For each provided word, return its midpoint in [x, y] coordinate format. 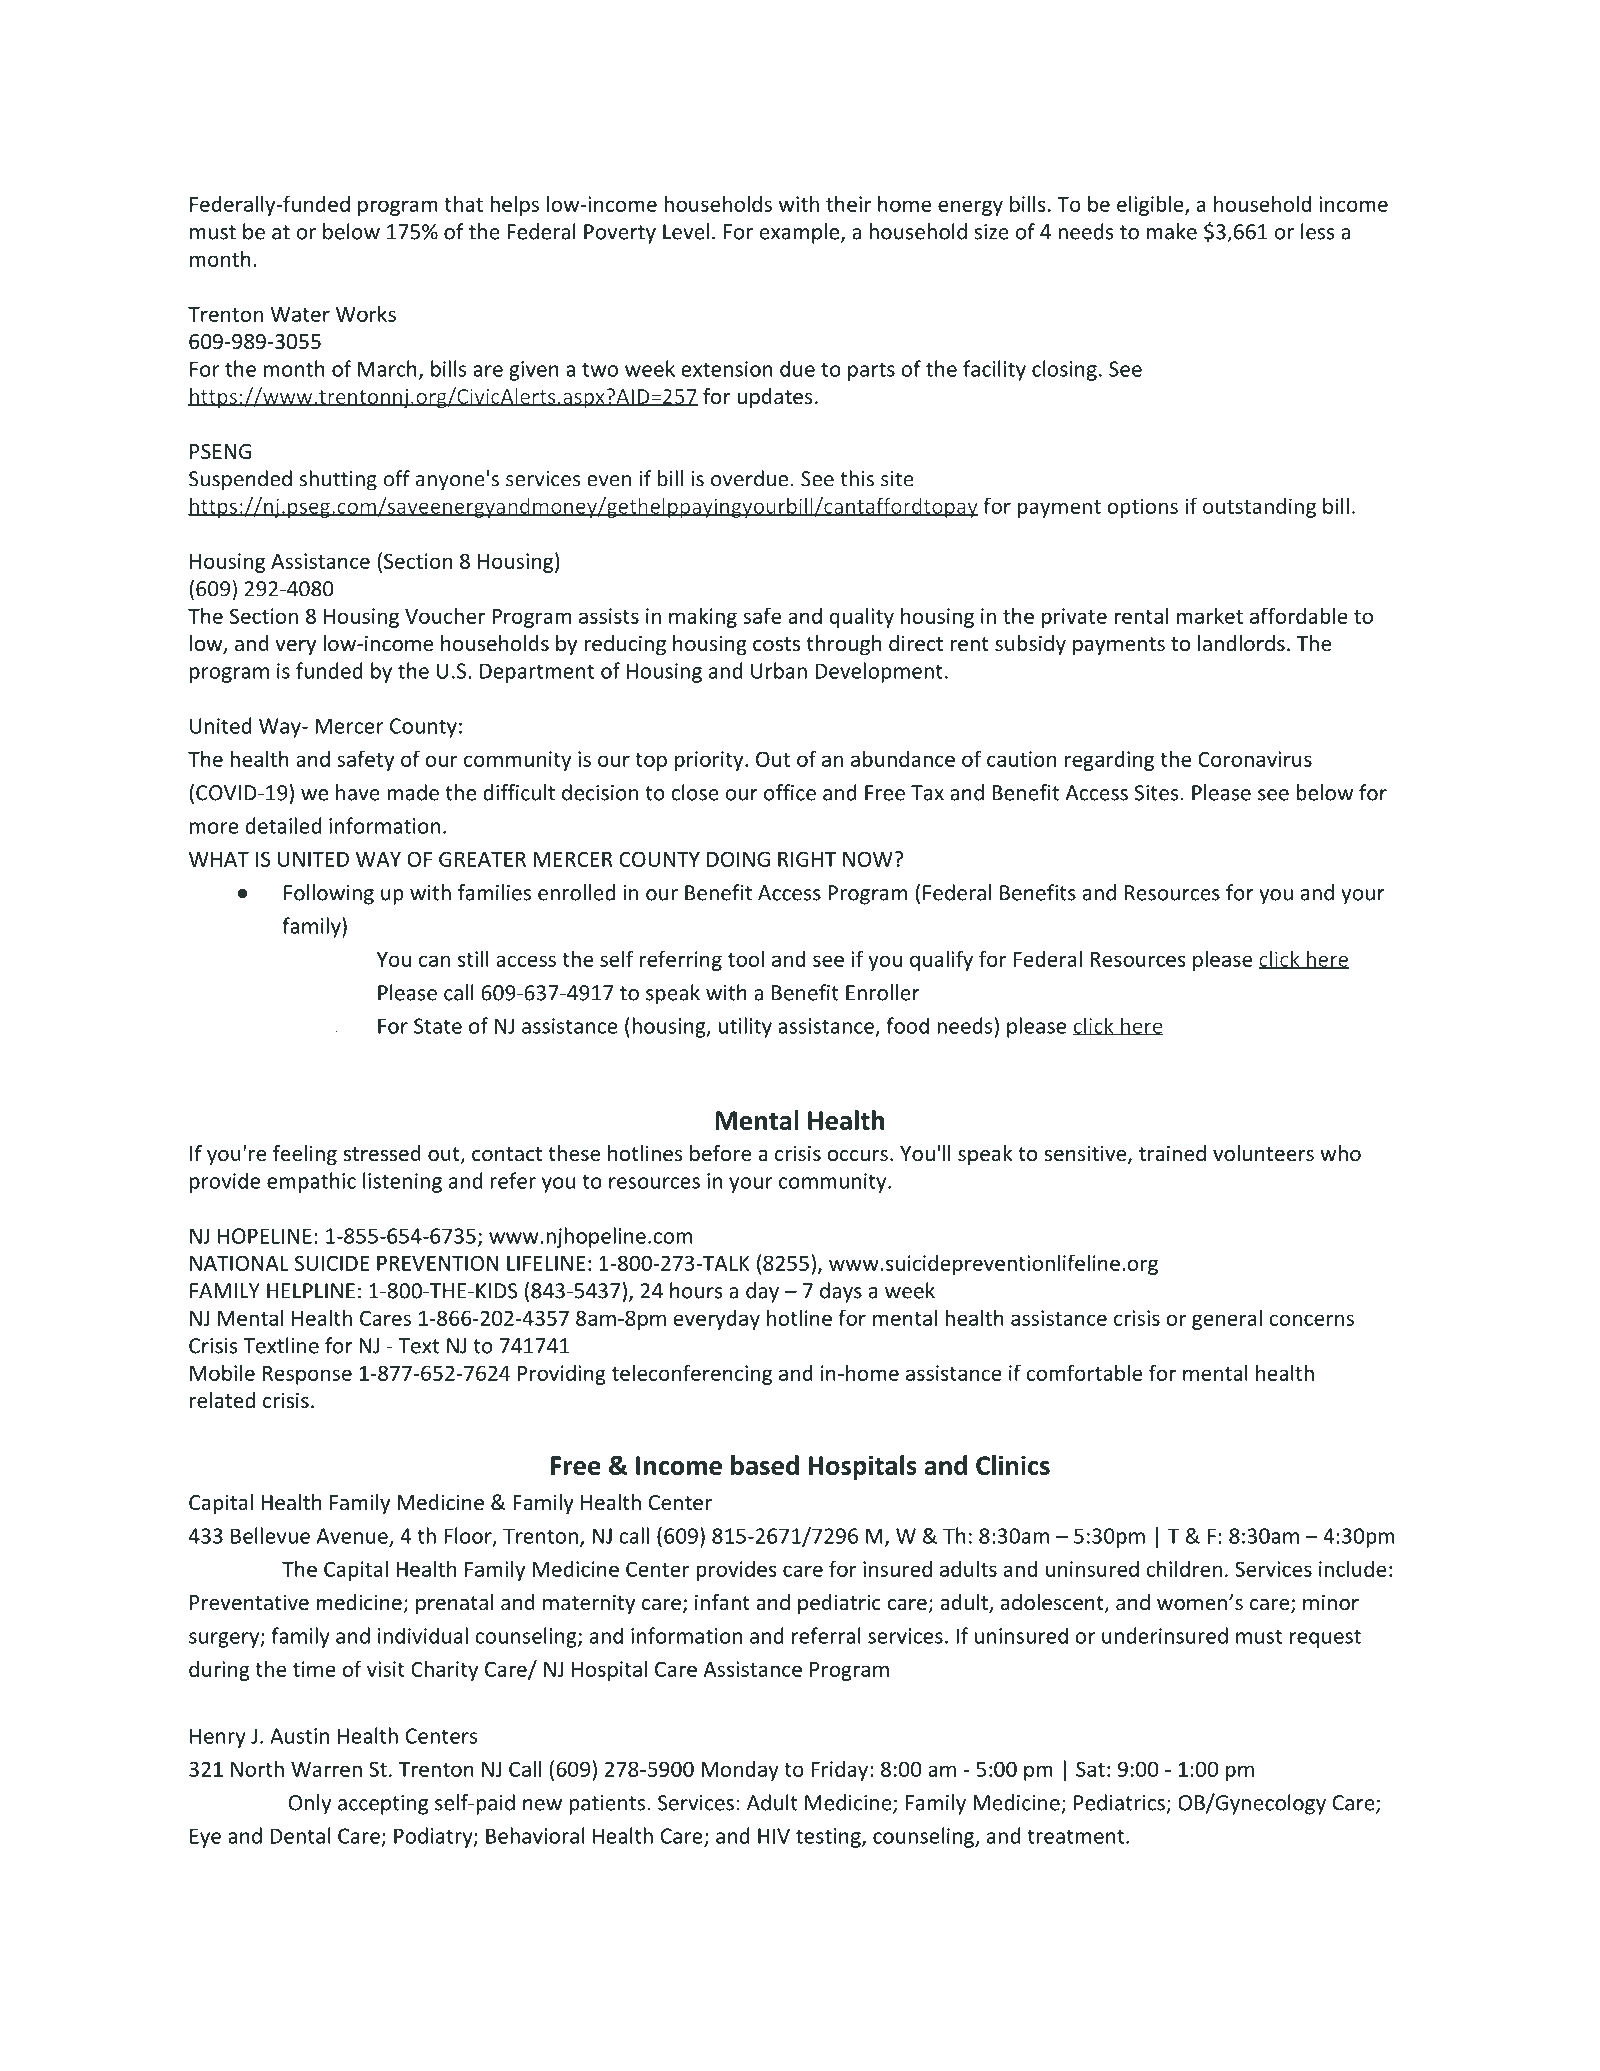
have [358, 792]
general [1227, 1319]
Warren [326, 1769]
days [841, 1292]
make [1172, 231]
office [790, 792]
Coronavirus [1255, 759]
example [799, 233]
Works [366, 313]
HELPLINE [311, 1291]
